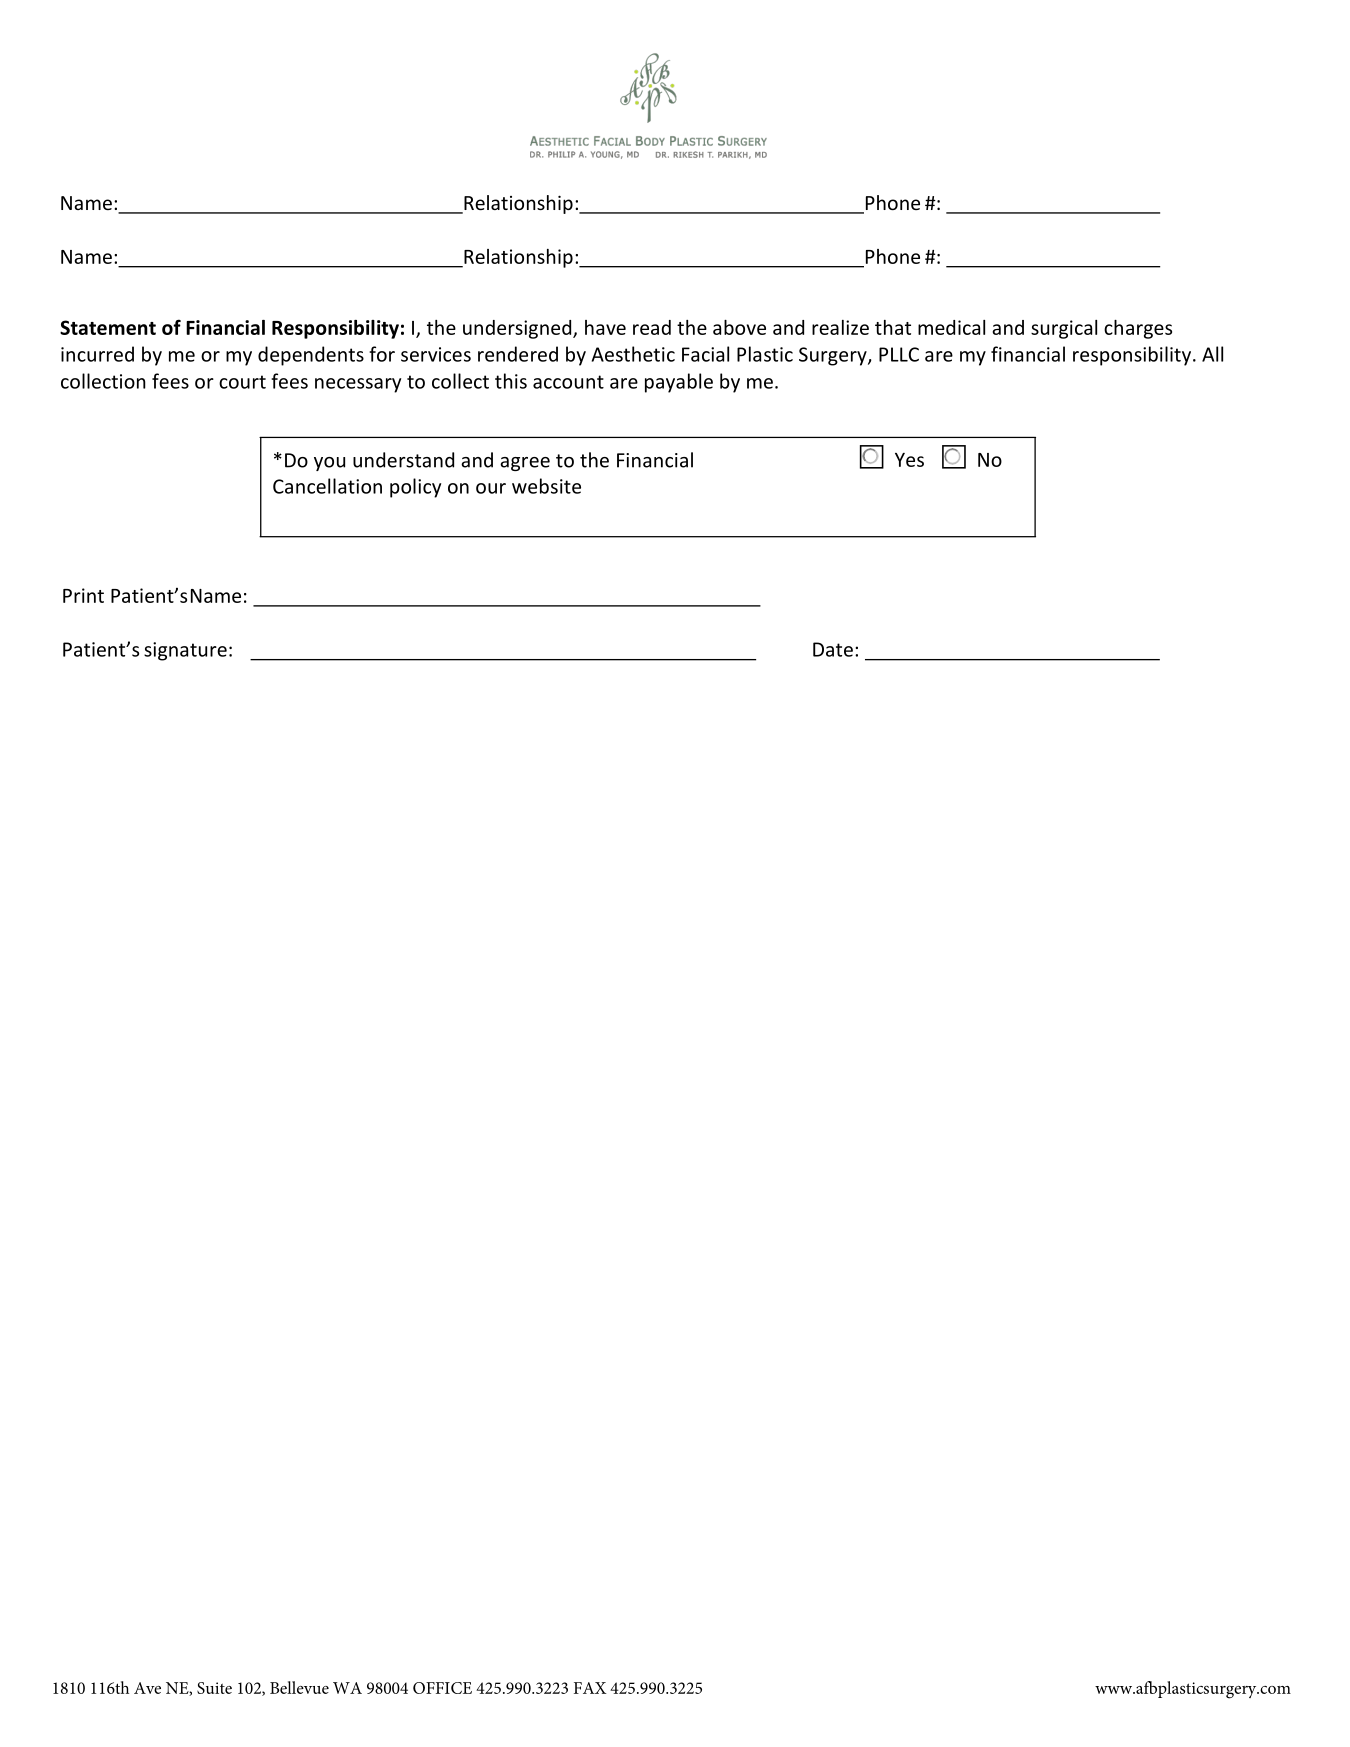  Describe the element at coordinates (242, 382) in the page. I see `court` at that location.
